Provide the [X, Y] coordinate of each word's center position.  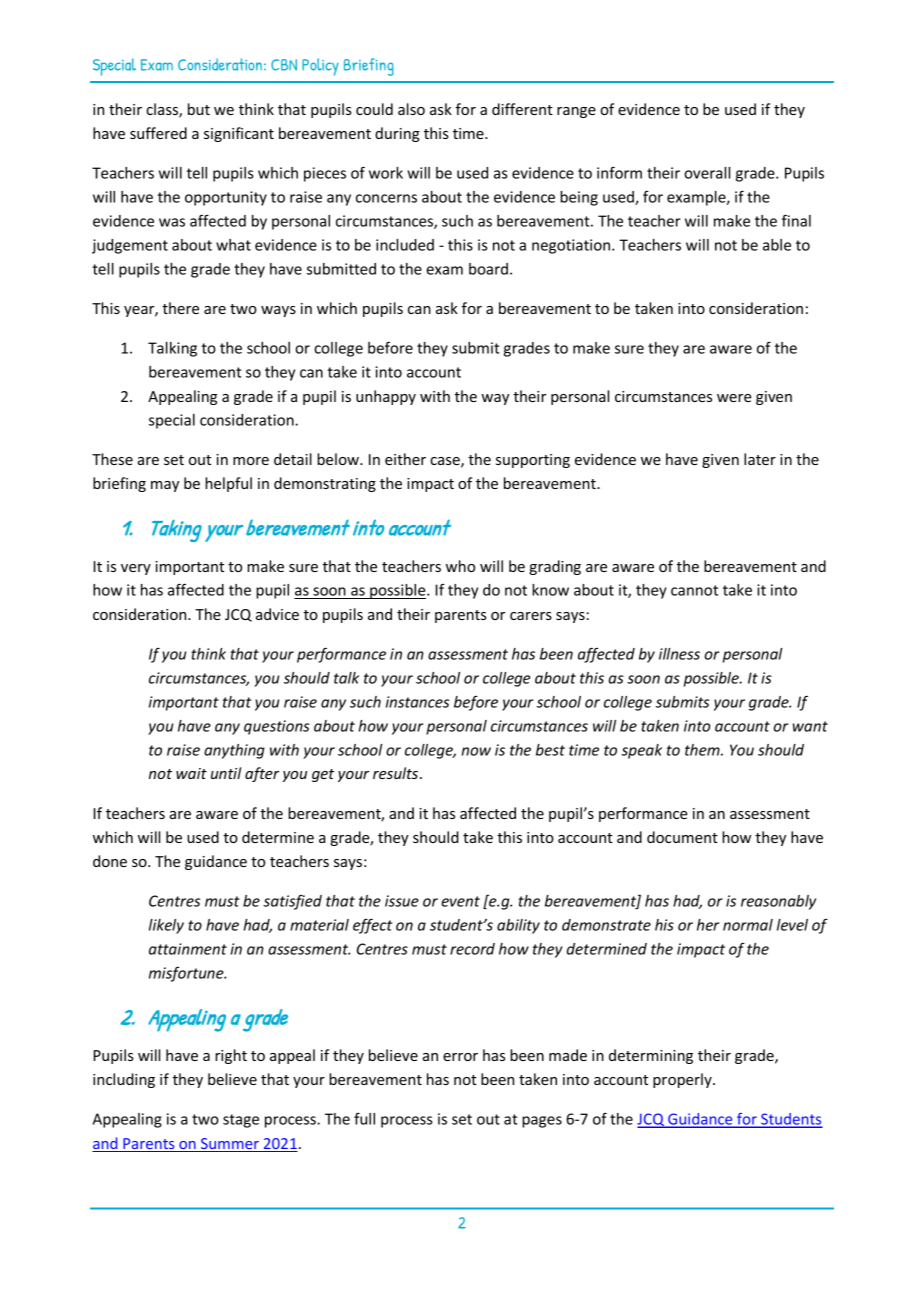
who [460, 566]
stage [241, 1121]
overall [707, 173]
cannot [694, 590]
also [411, 109]
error [460, 1057]
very [136, 569]
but [199, 109]
